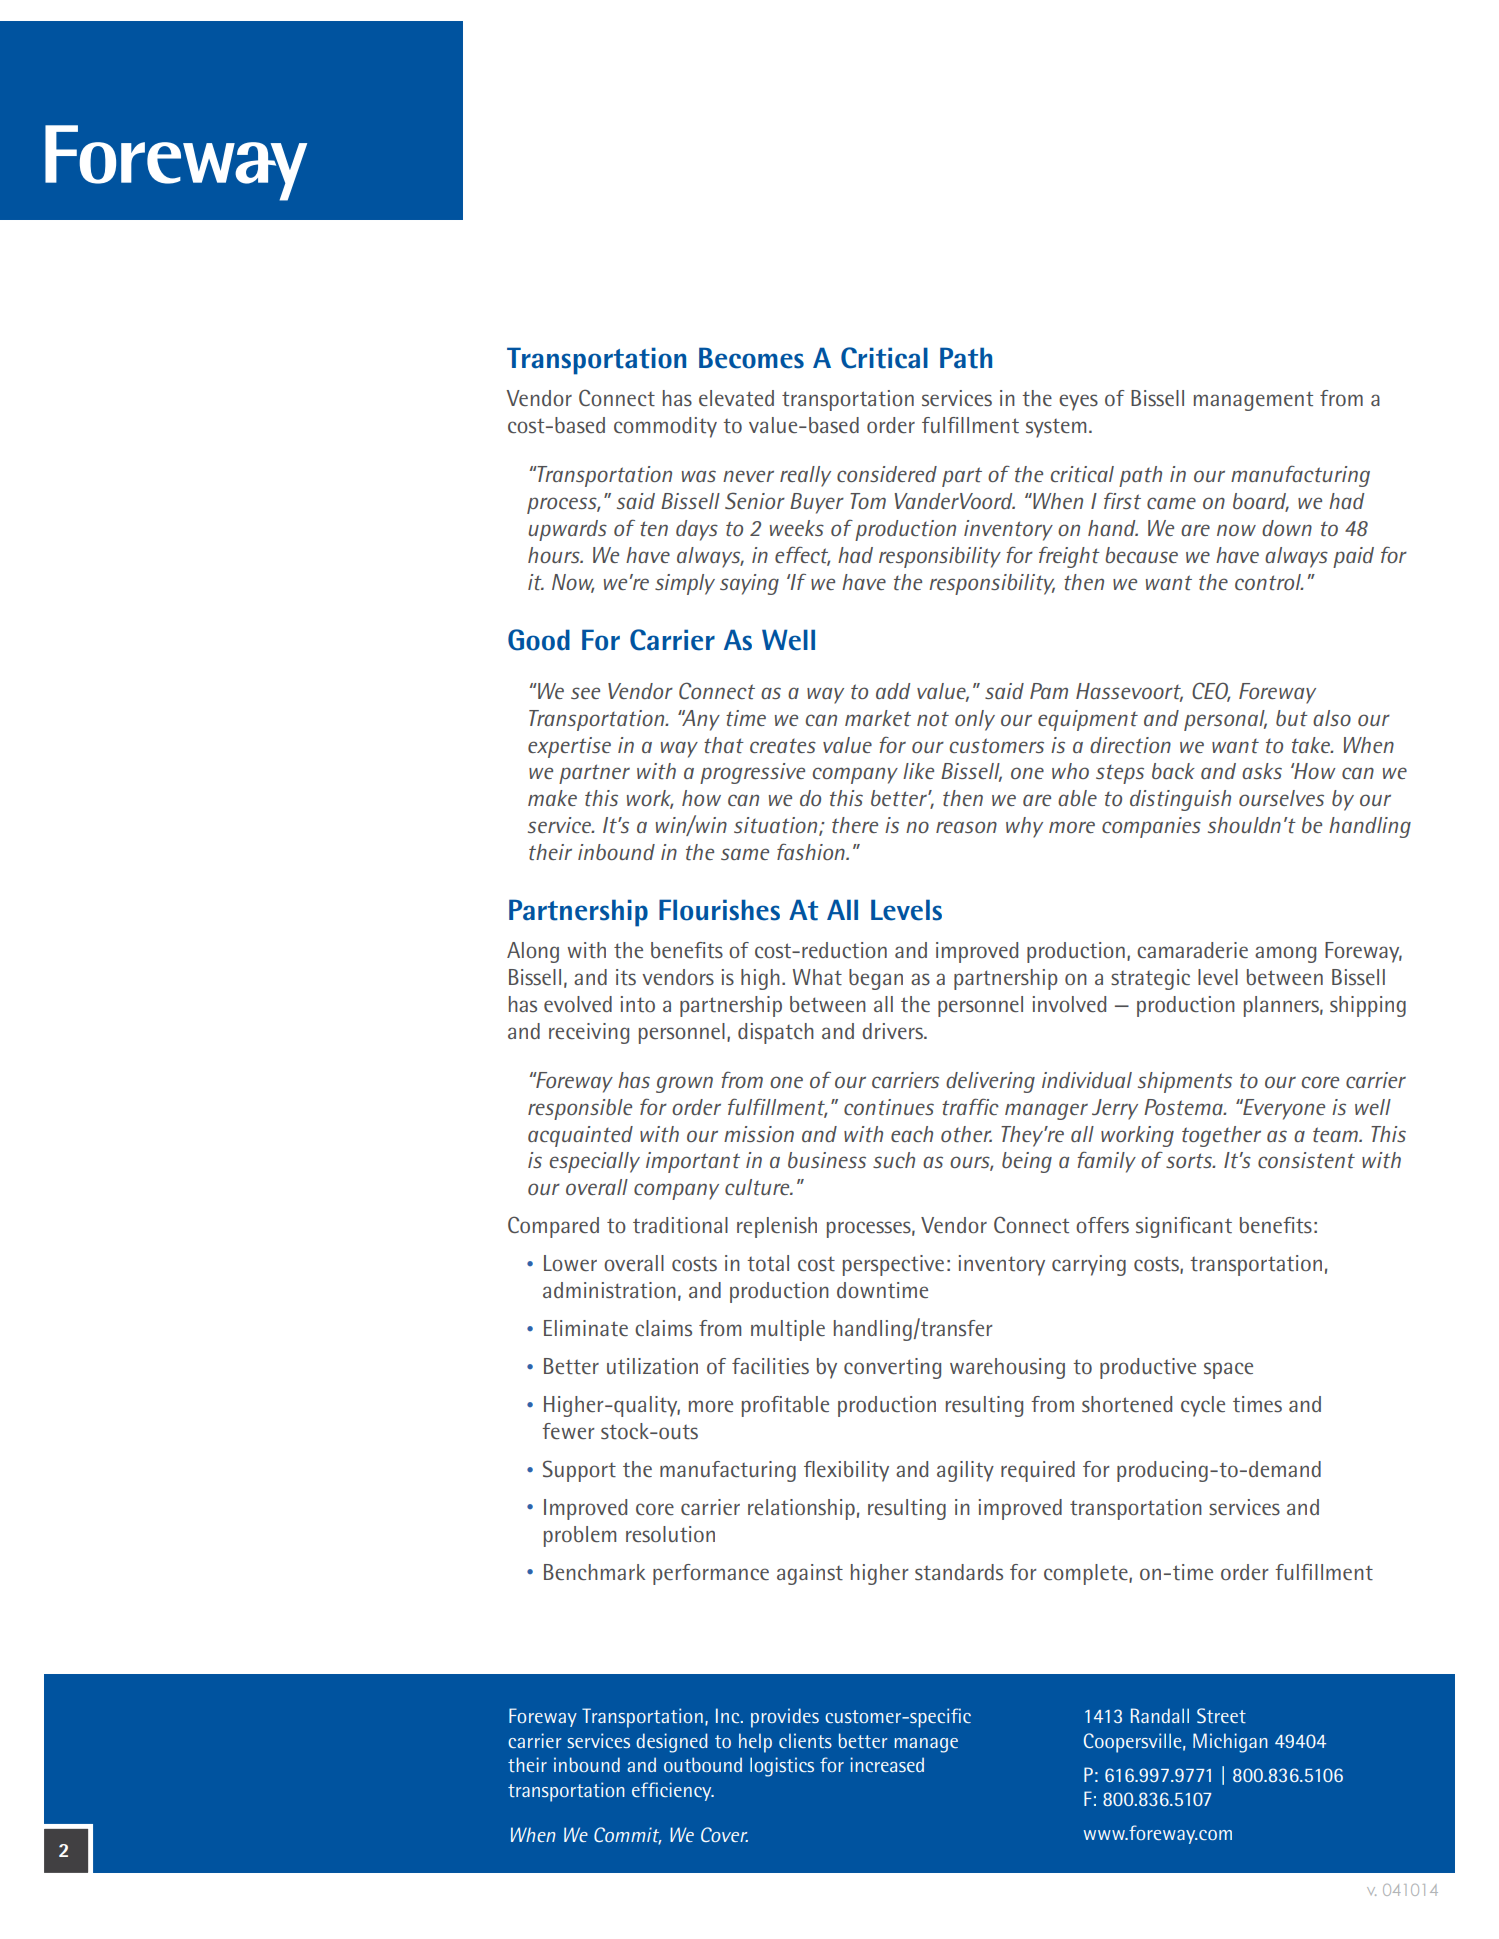 The width and height of the page is (1499, 1939). I want to click on board, so click(1261, 502).
